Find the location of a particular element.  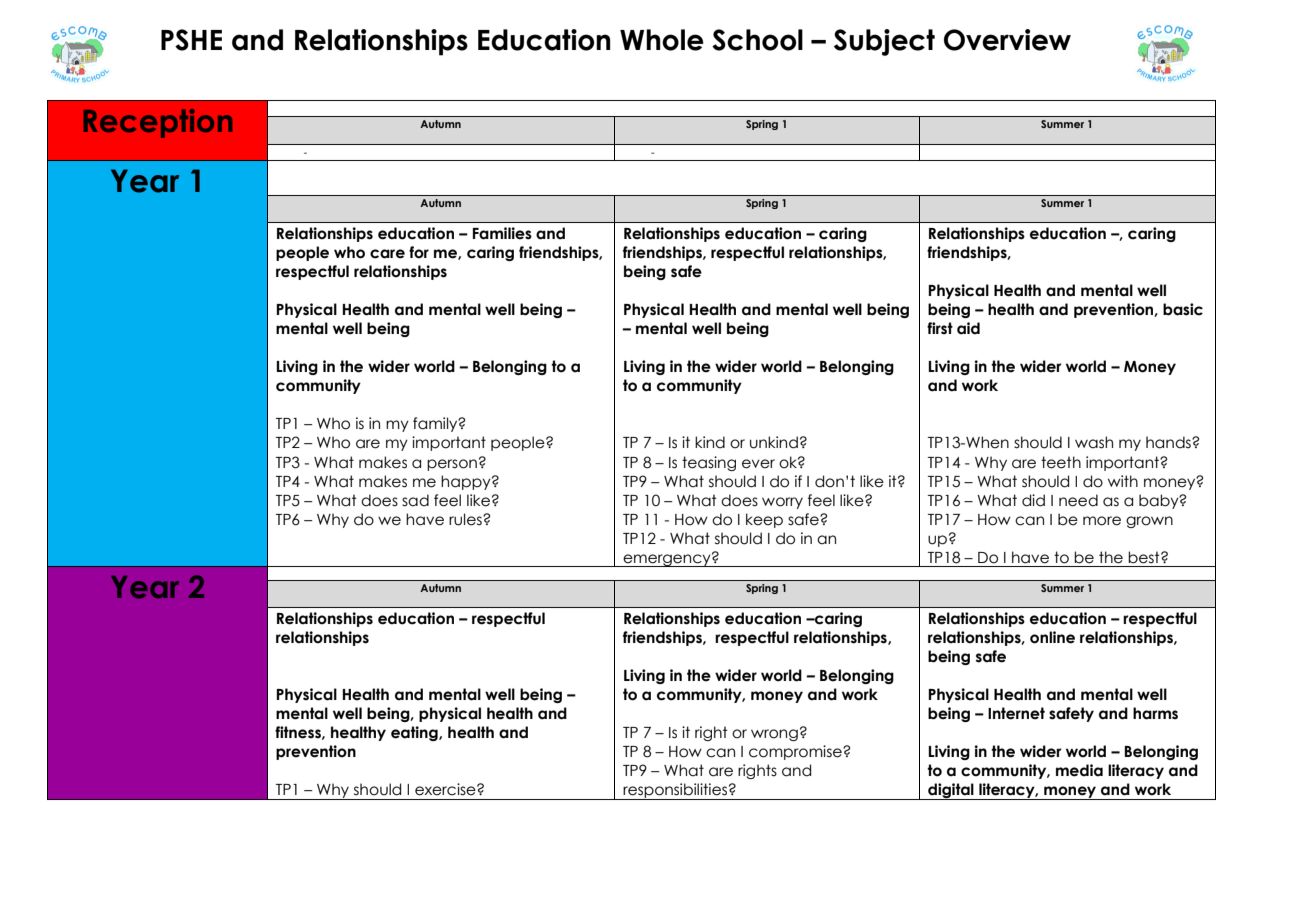

eating is located at coordinates (415, 733).
